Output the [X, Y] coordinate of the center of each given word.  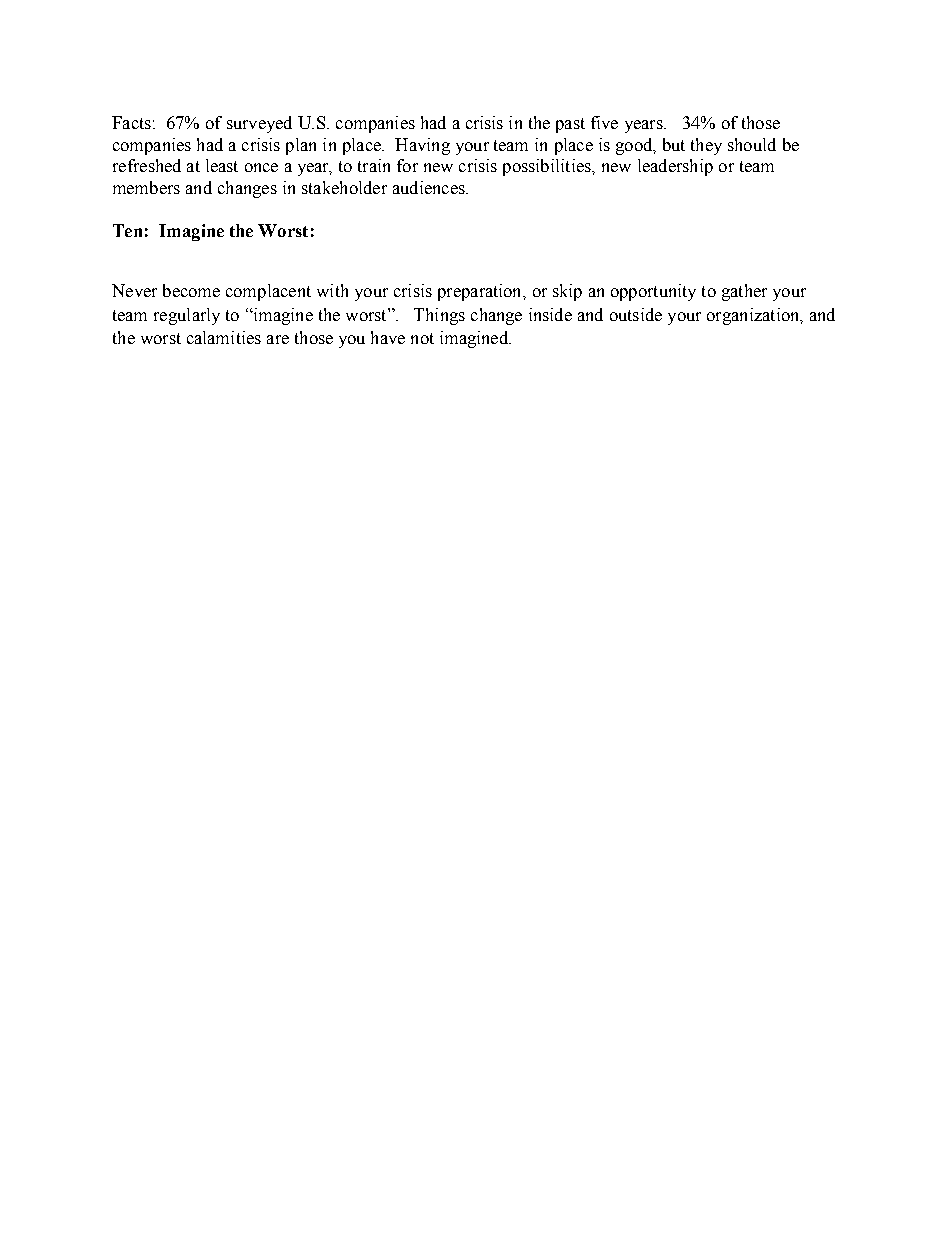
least [222, 165]
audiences [430, 187]
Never [134, 290]
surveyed [259, 124]
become [191, 290]
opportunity [653, 292]
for [407, 165]
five [604, 122]
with [332, 290]
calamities [224, 337]
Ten [127, 230]
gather [744, 292]
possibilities [548, 167]
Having [422, 146]
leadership [675, 167]
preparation [481, 292]
